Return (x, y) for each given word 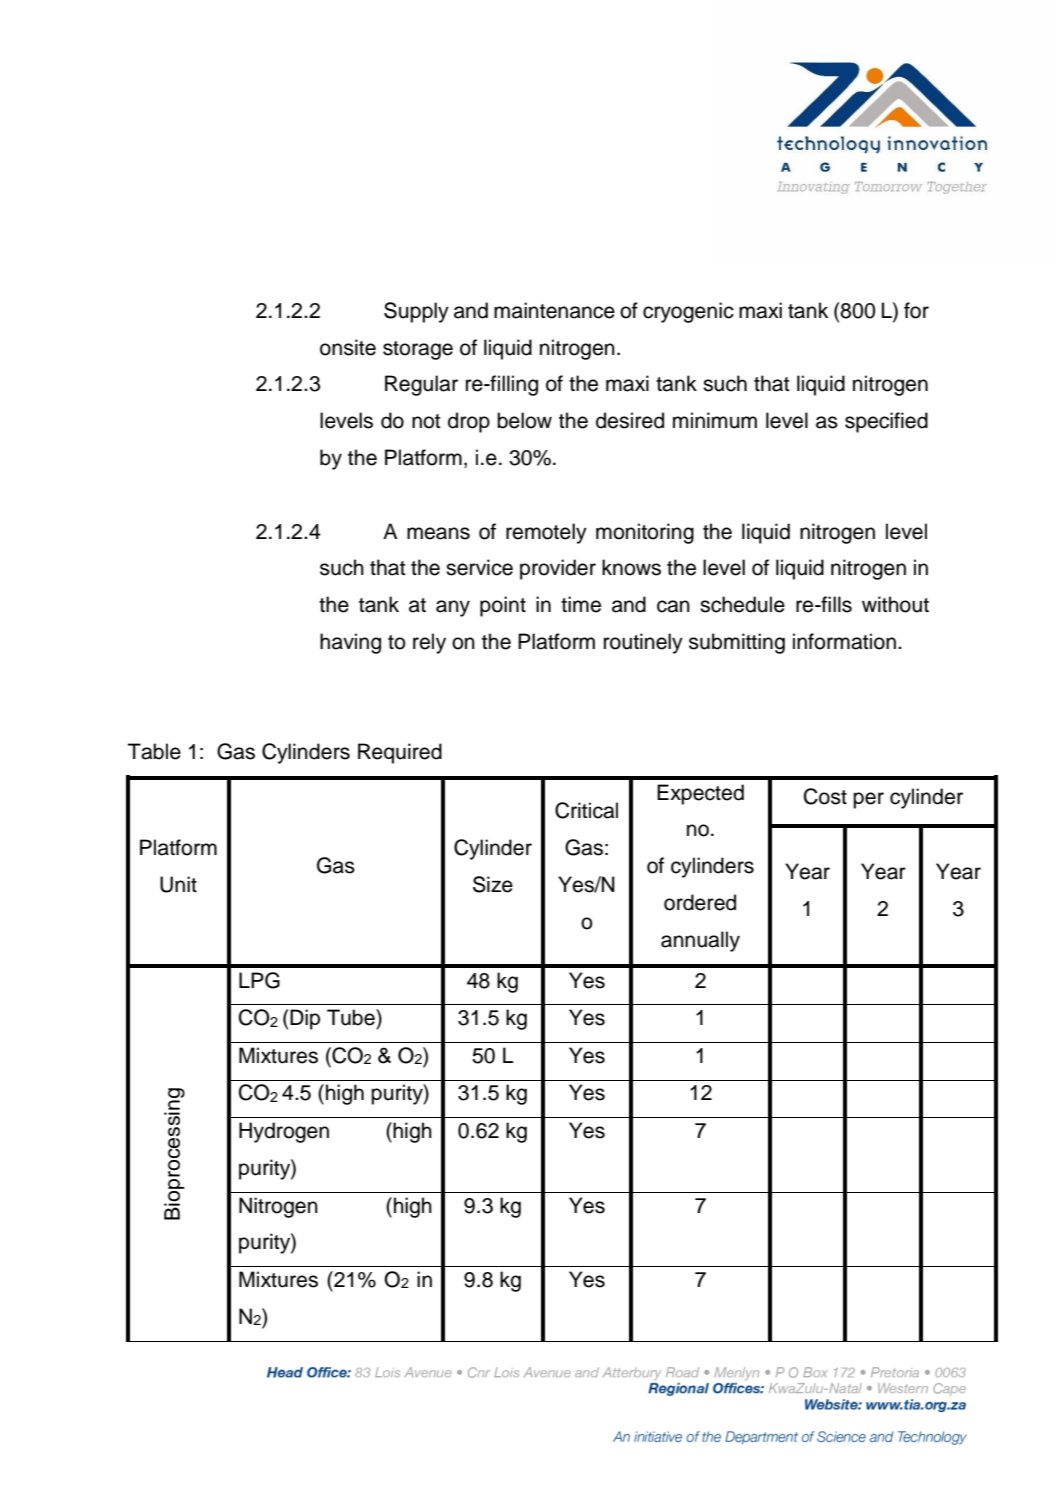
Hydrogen (284, 1132)
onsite (348, 347)
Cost (825, 796)
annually (700, 941)
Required (400, 753)
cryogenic (688, 312)
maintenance (554, 310)
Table (154, 751)
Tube (352, 1017)
